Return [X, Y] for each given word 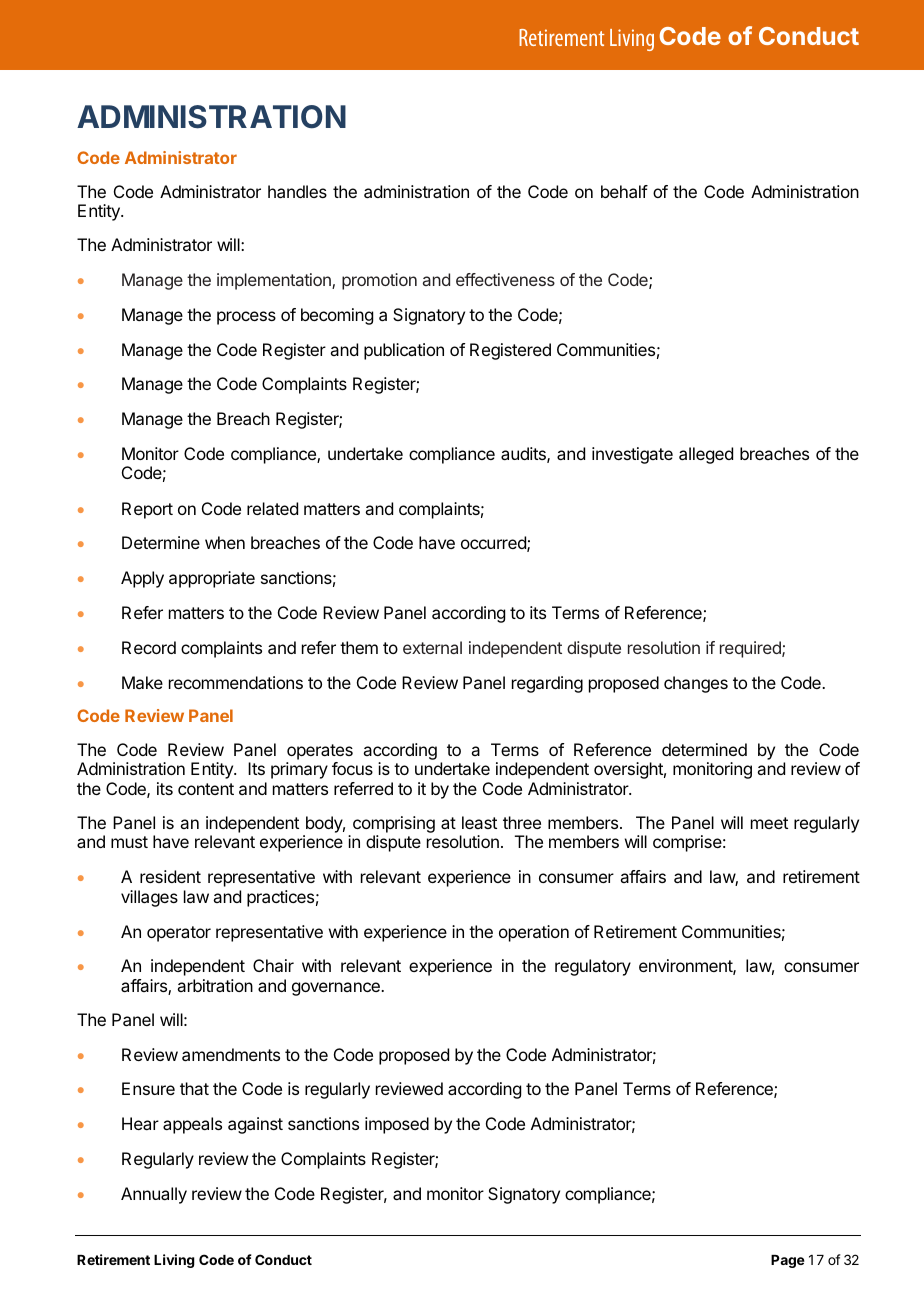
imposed [397, 1125]
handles [297, 191]
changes [696, 684]
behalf [624, 191]
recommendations [236, 682]
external [432, 647]
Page [788, 1261]
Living [174, 1261]
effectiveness [505, 279]
